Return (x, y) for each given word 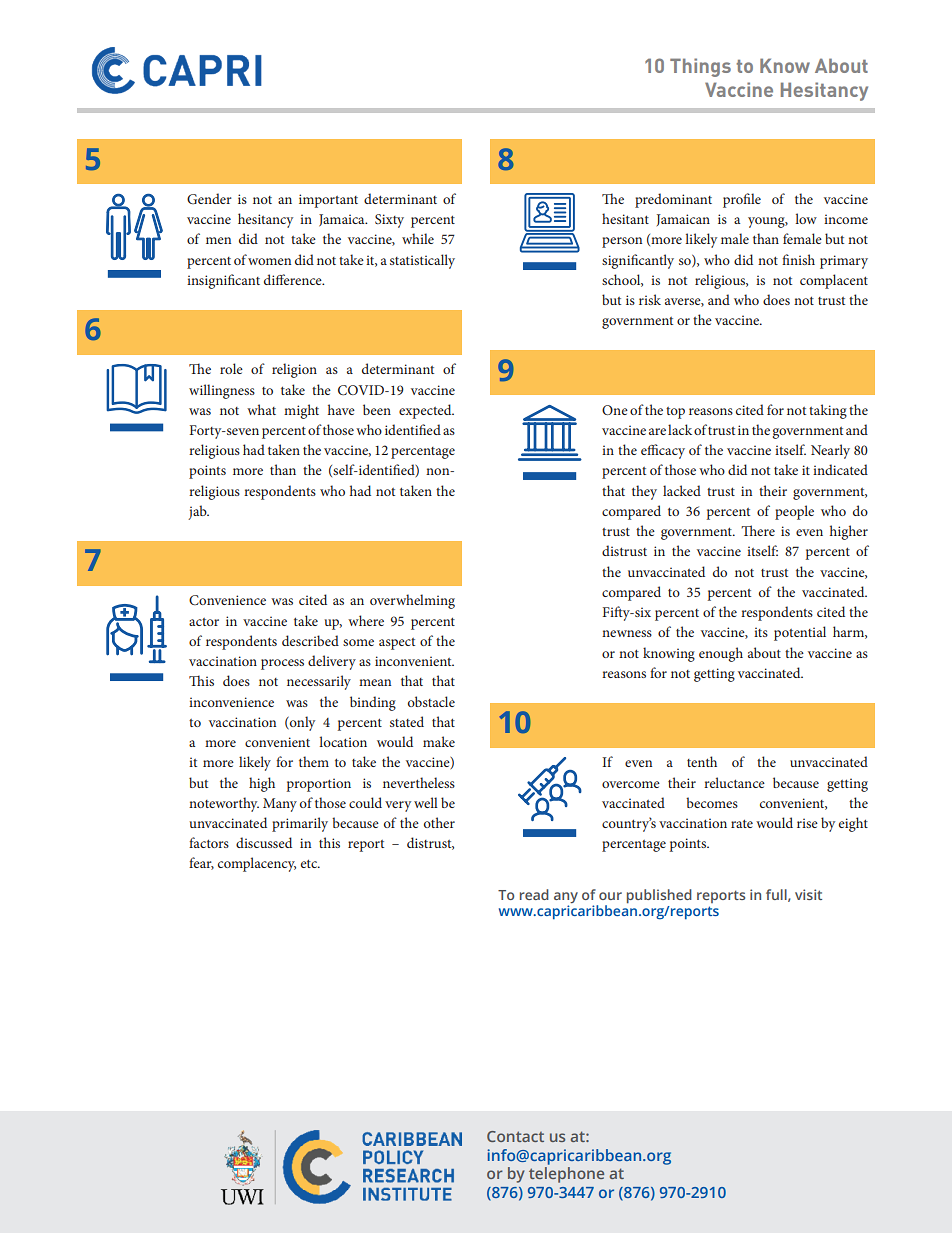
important (328, 201)
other (439, 822)
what (261, 409)
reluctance (734, 782)
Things (700, 67)
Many (280, 805)
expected (426, 411)
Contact (515, 1136)
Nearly (830, 451)
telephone (566, 1175)
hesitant (625, 218)
